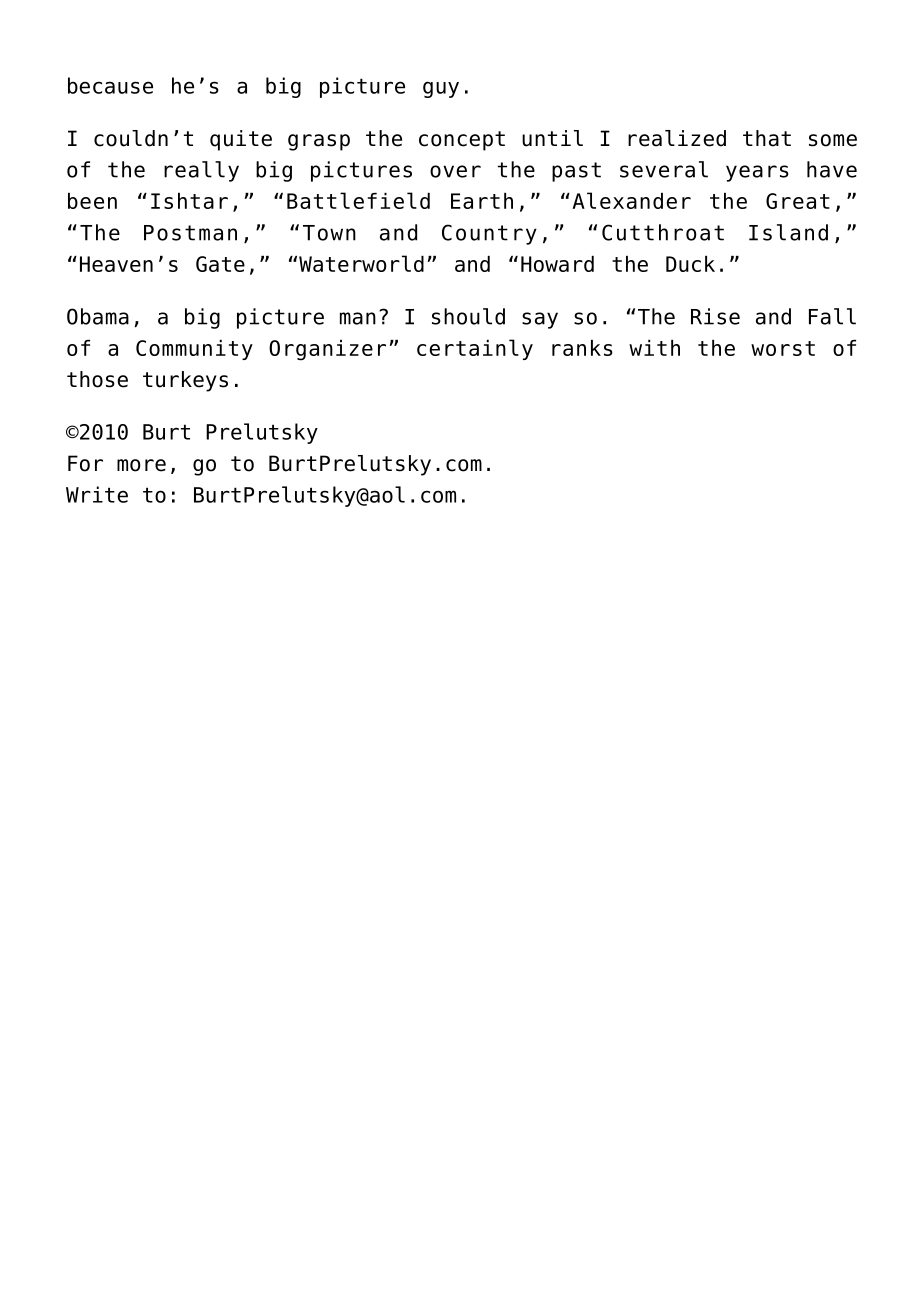  Describe the element at coordinates (767, 138) in the screenshot. I see `that` at that location.
